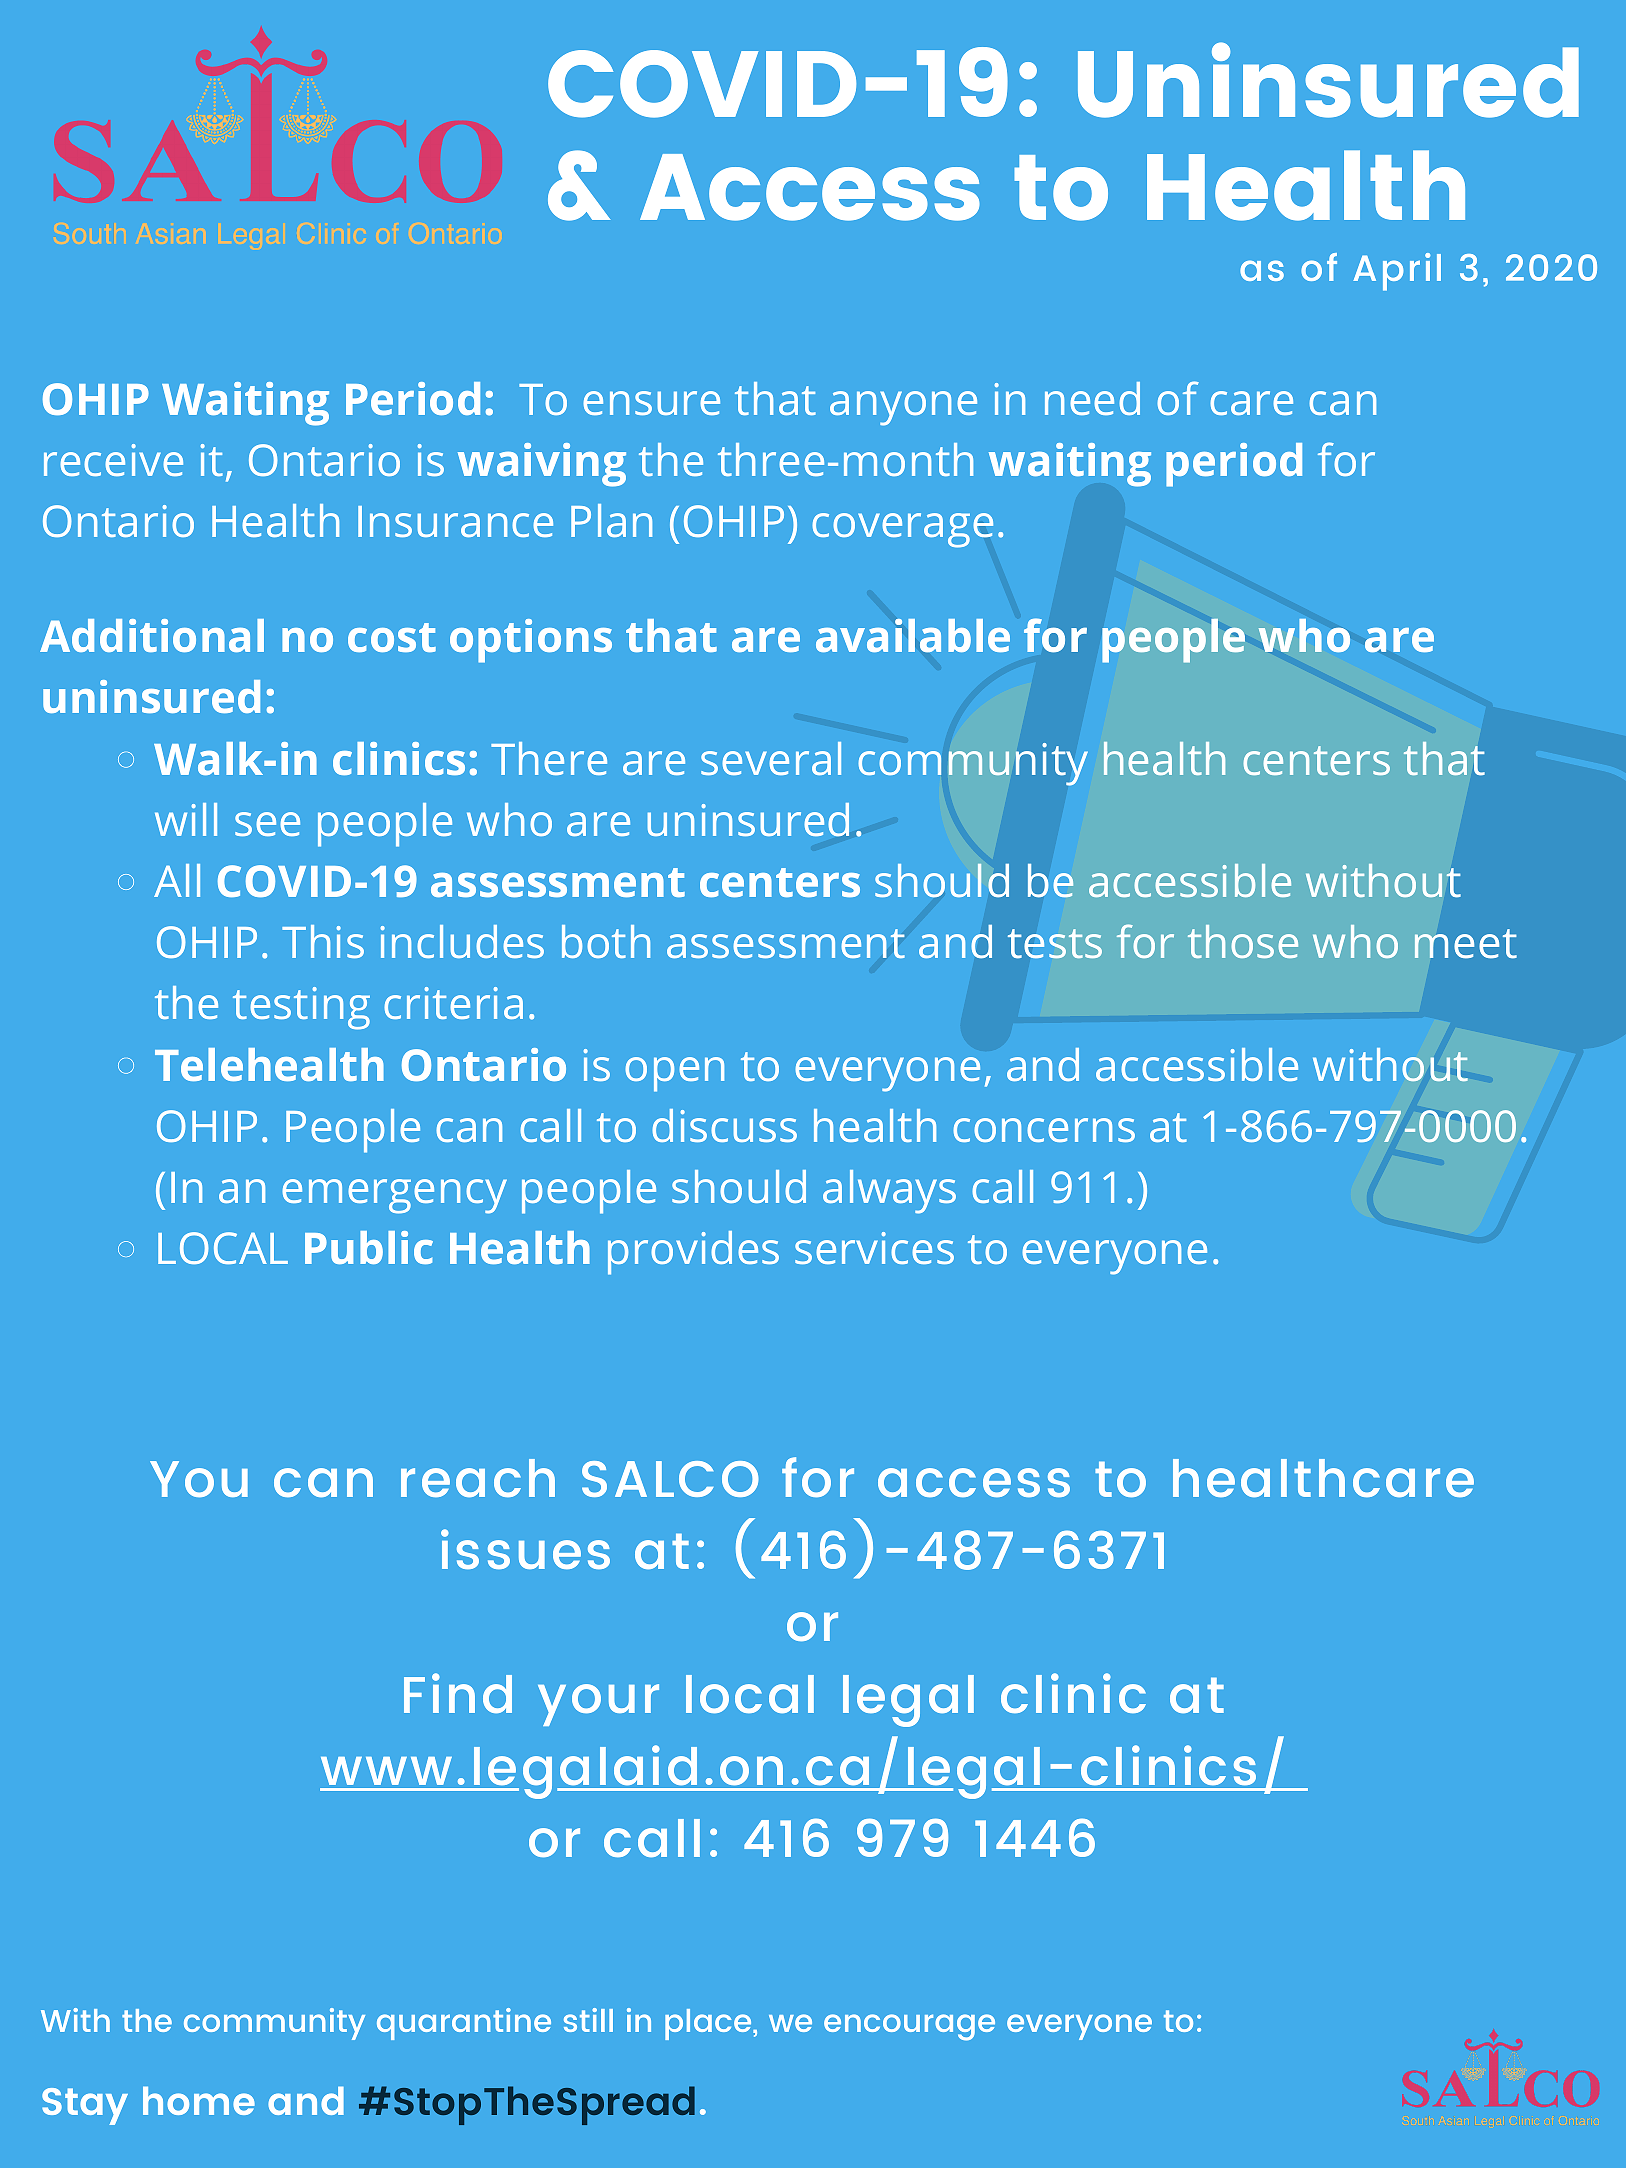 This screenshot has height=2168, width=1626. Describe the element at coordinates (113, 460) in the screenshot. I see `receive` at that location.
